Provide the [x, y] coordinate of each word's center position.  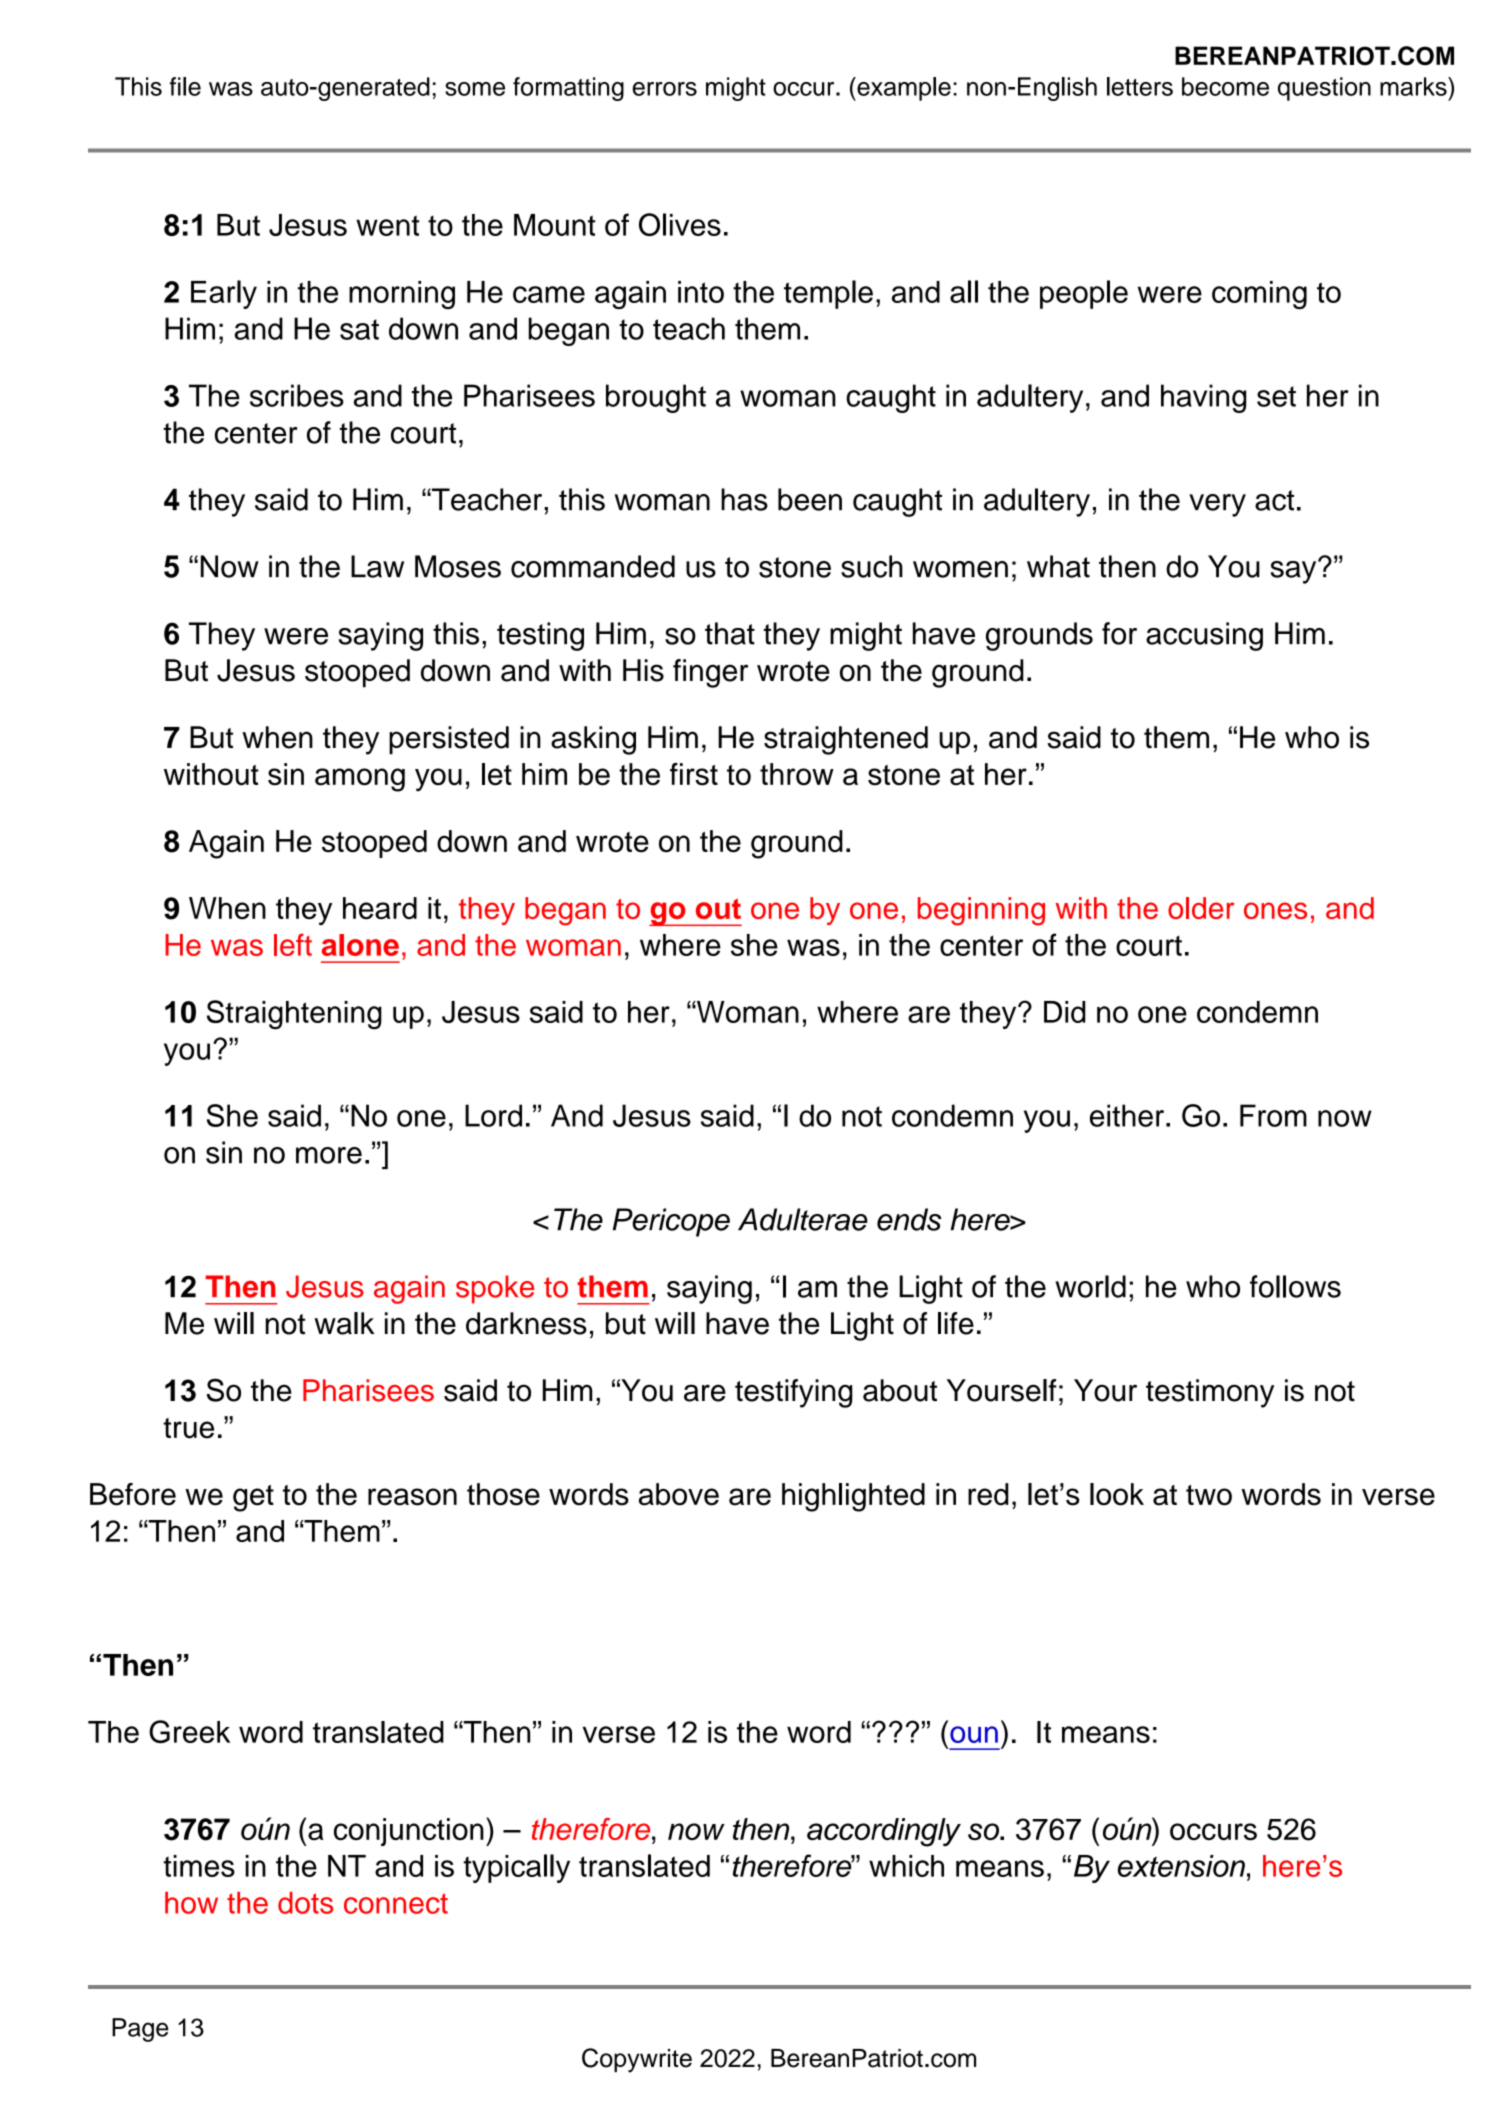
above [679, 1494]
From [1273, 1115]
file [185, 86]
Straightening [294, 1015]
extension [1181, 1866]
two [1209, 1495]
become [1225, 86]
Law [377, 566]
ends [909, 1219]
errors [665, 89]
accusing [1204, 636]
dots [305, 1903]
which [906, 1866]
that [730, 633]
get [253, 1498]
